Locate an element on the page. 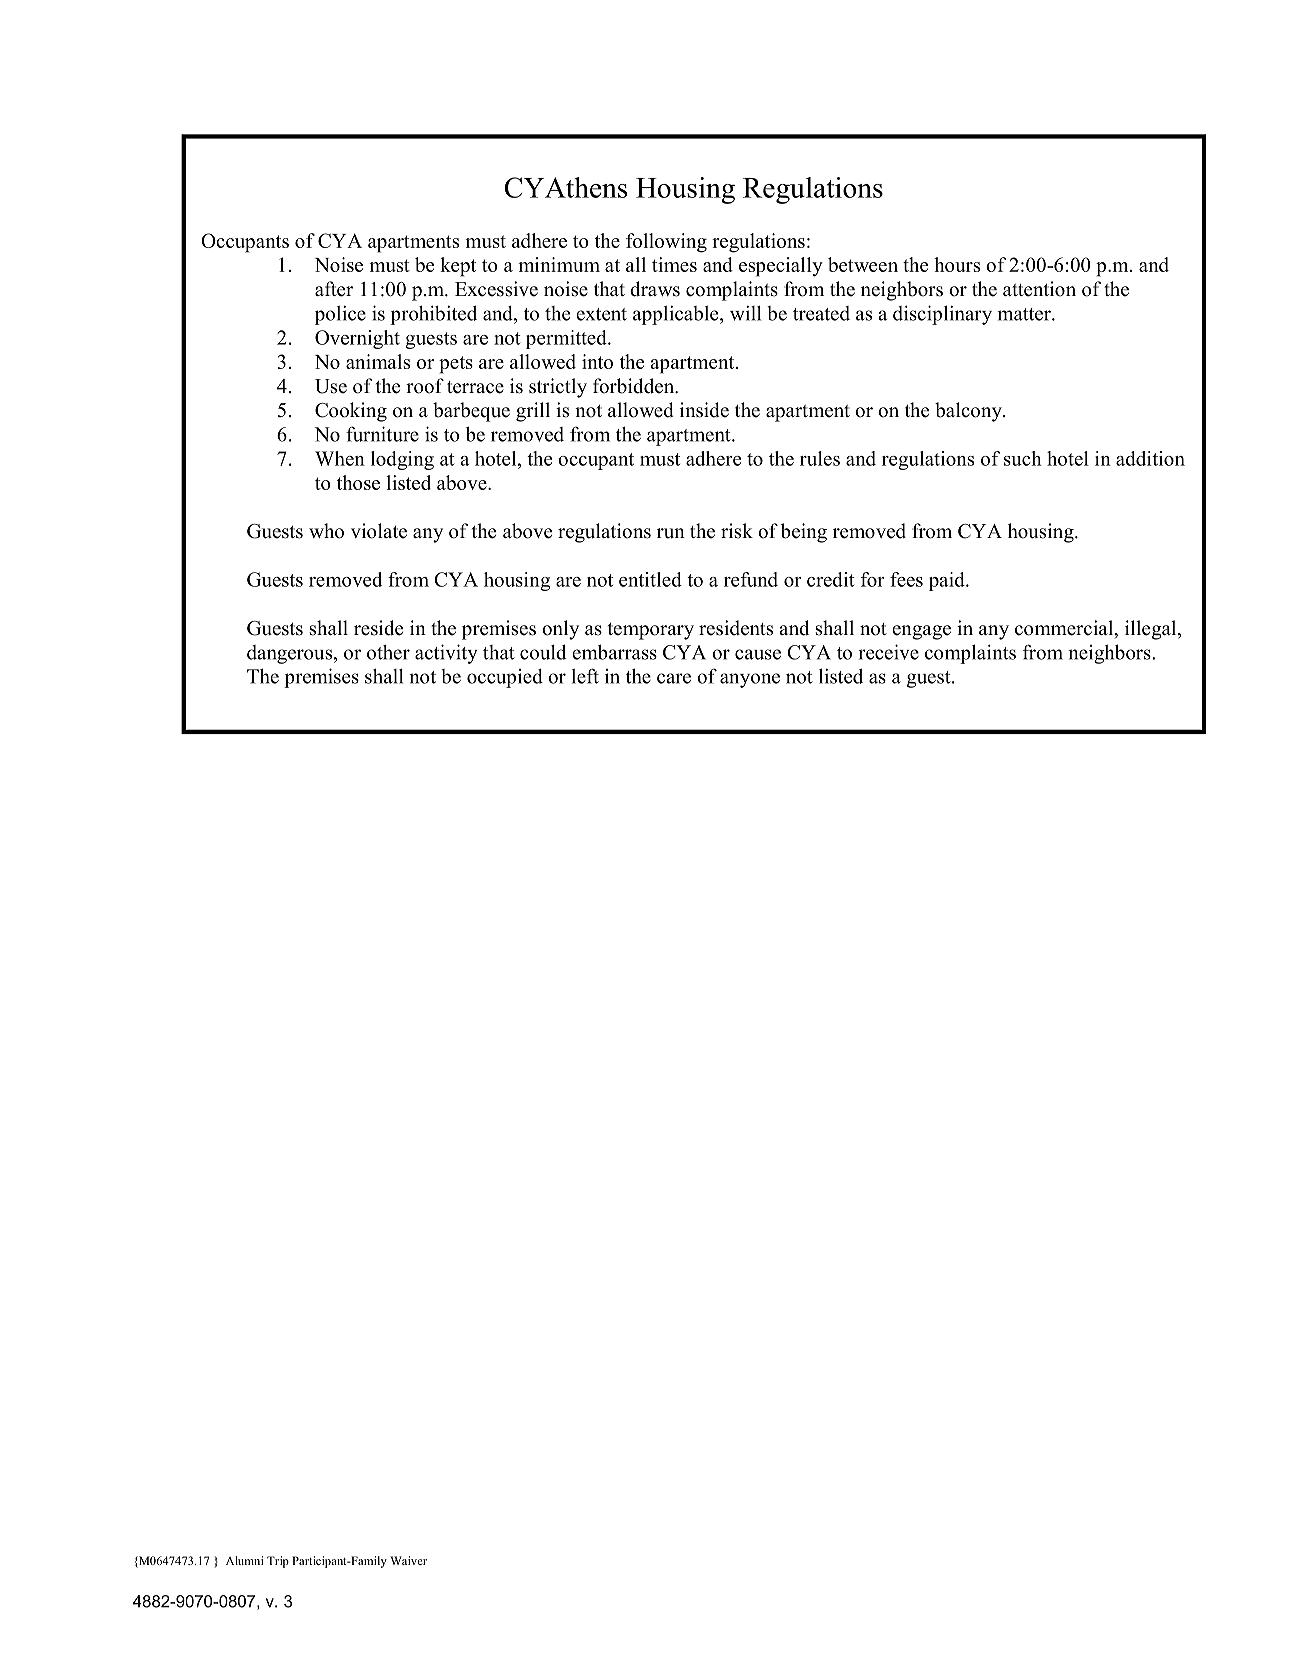 Image resolution: width=1289 pixels, height=1668 pixels. Waiver is located at coordinates (408, 1560).
